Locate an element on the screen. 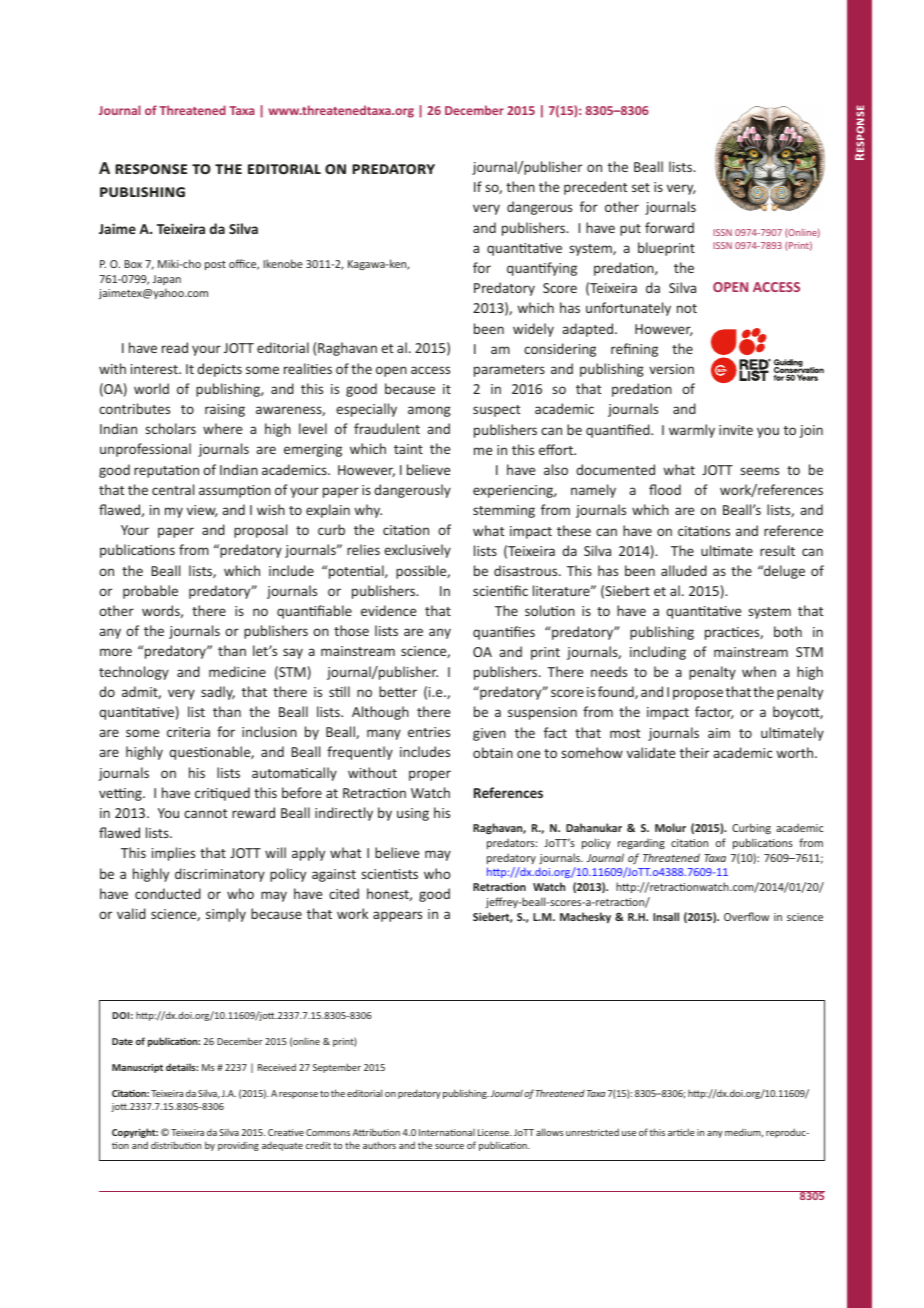  when is located at coordinates (759, 671).
